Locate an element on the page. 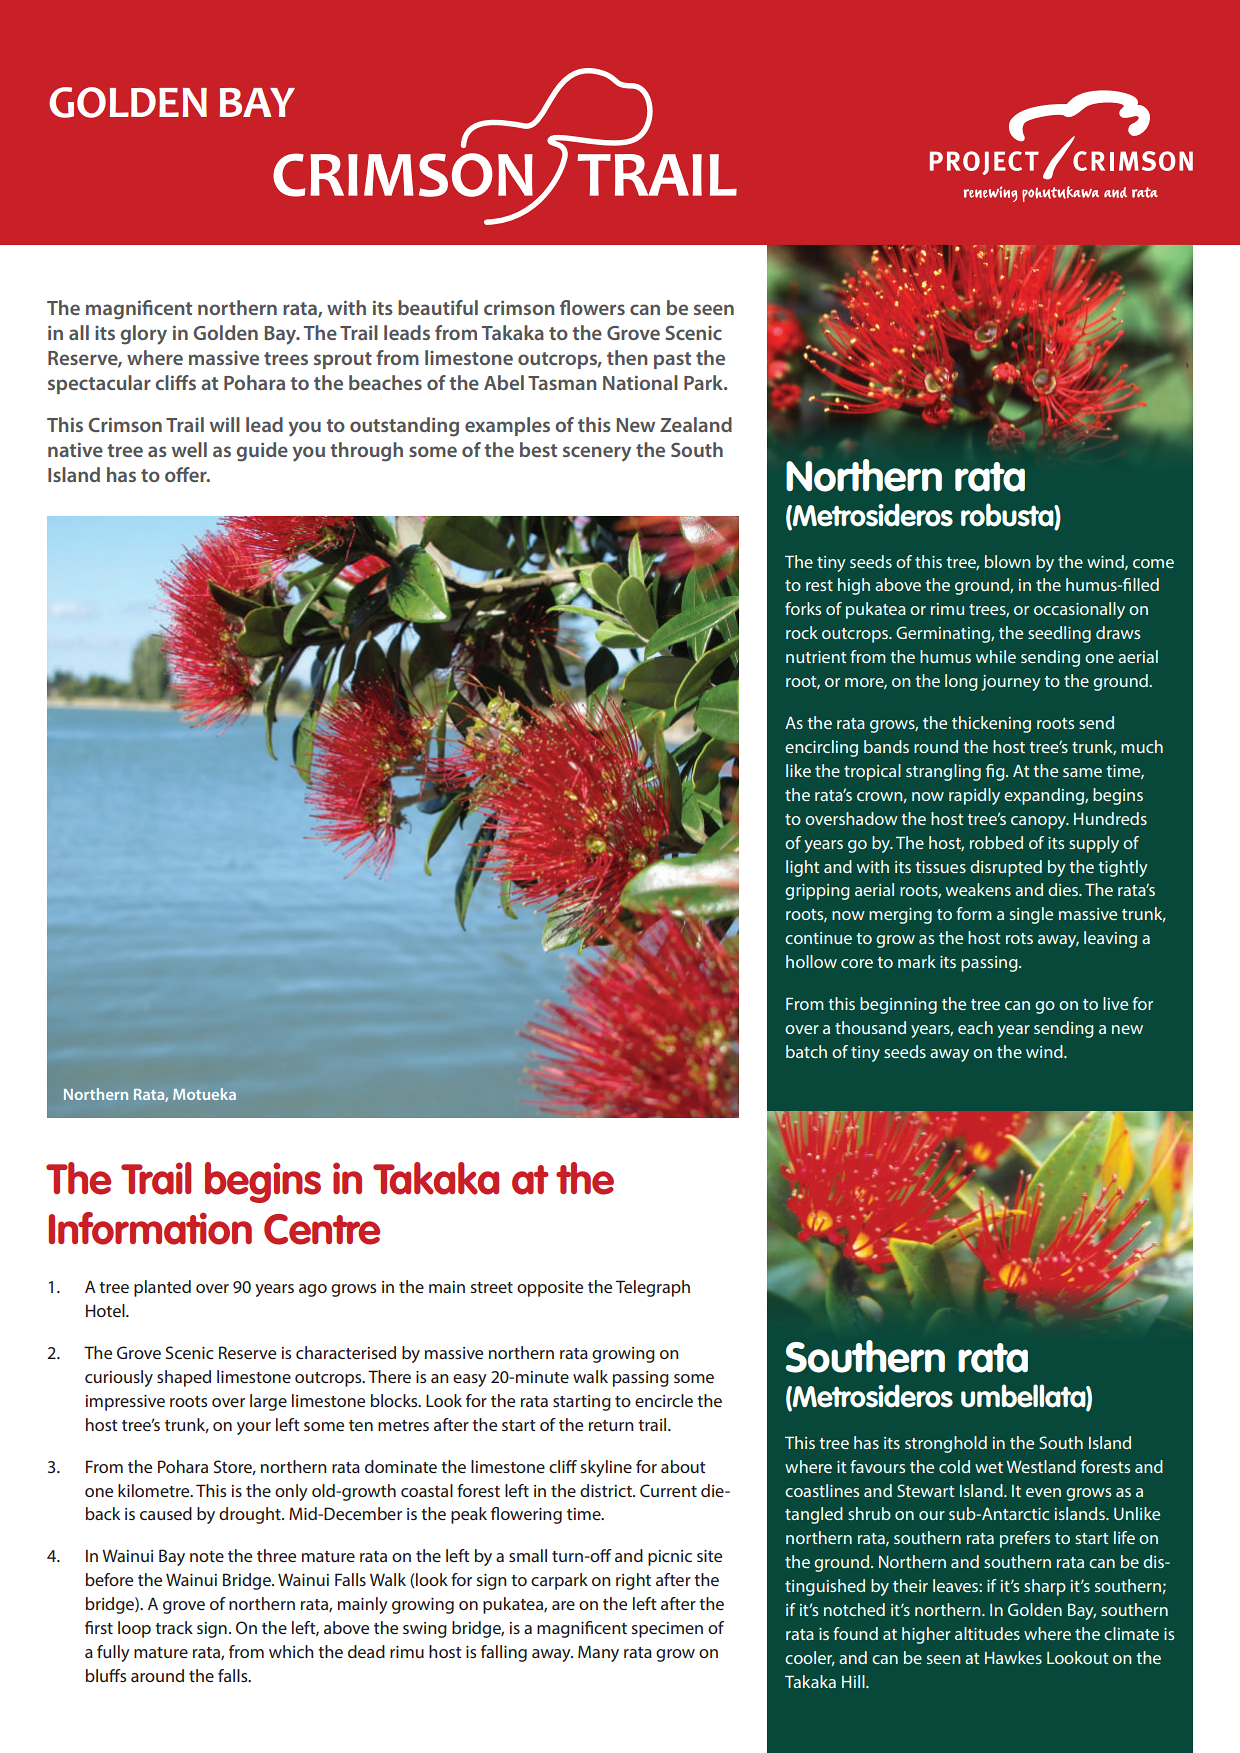  offer is located at coordinates (187, 474).
